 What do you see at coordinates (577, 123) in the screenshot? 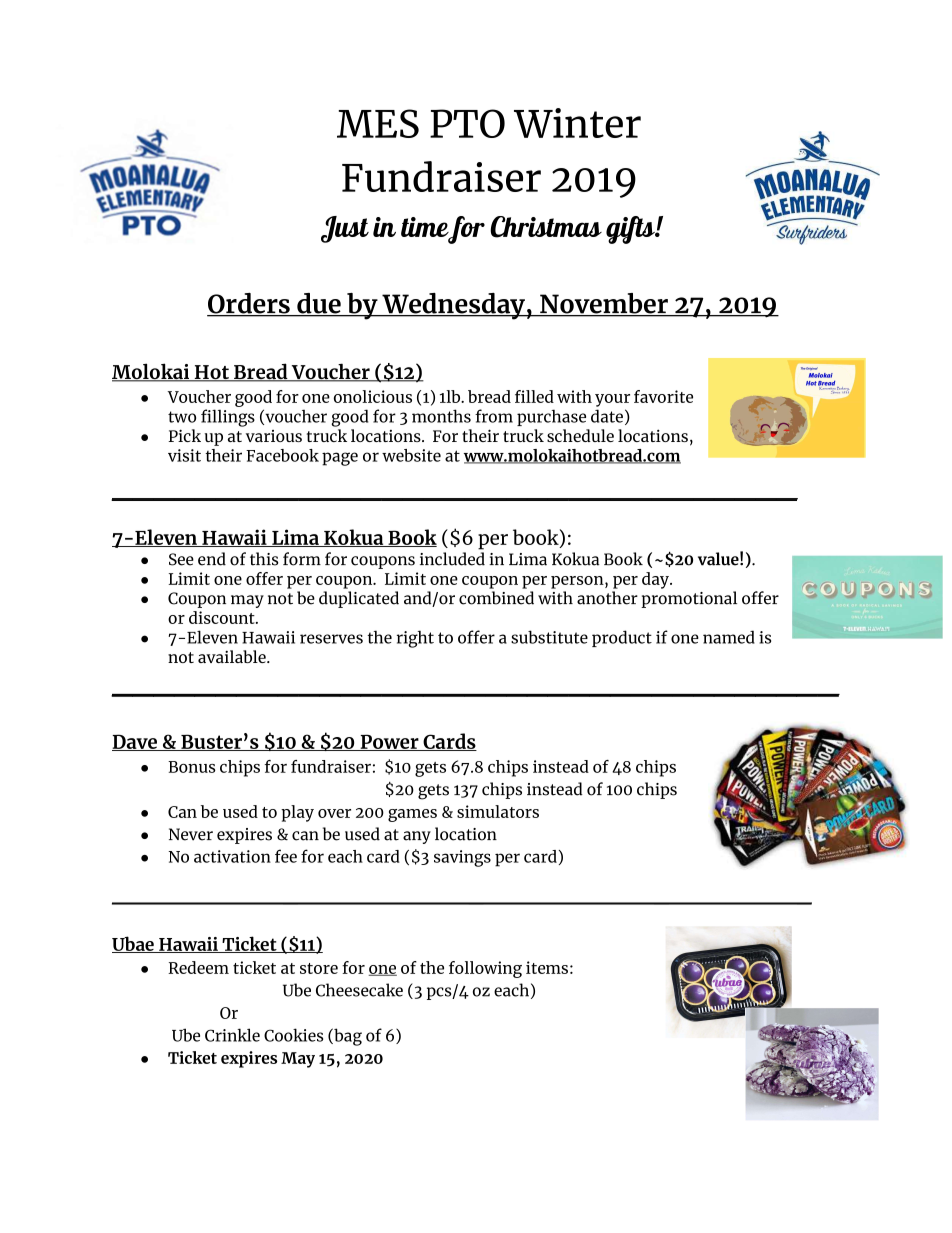
I see `Winter` at bounding box center [577, 123].
